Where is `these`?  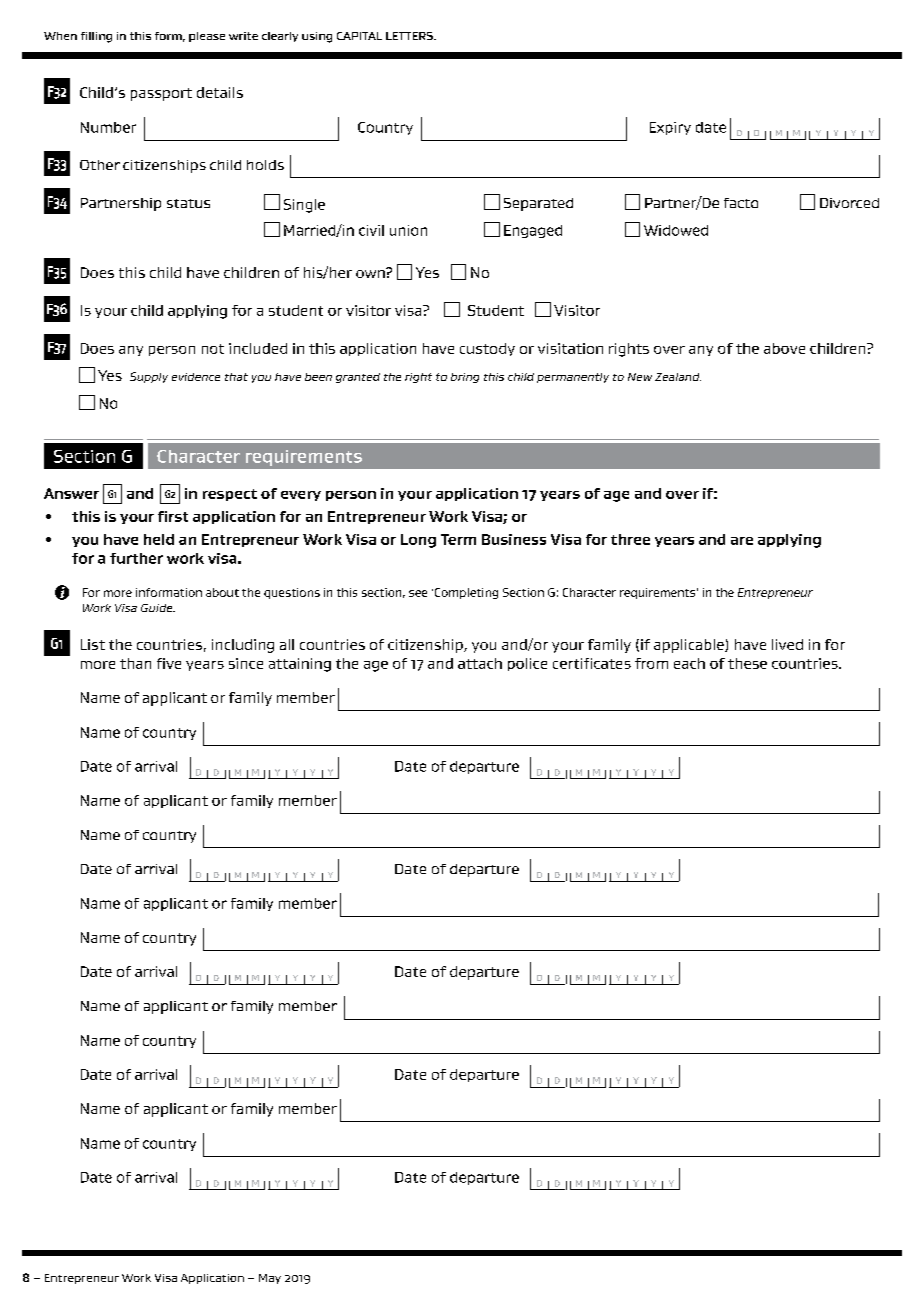
these is located at coordinates (747, 663).
